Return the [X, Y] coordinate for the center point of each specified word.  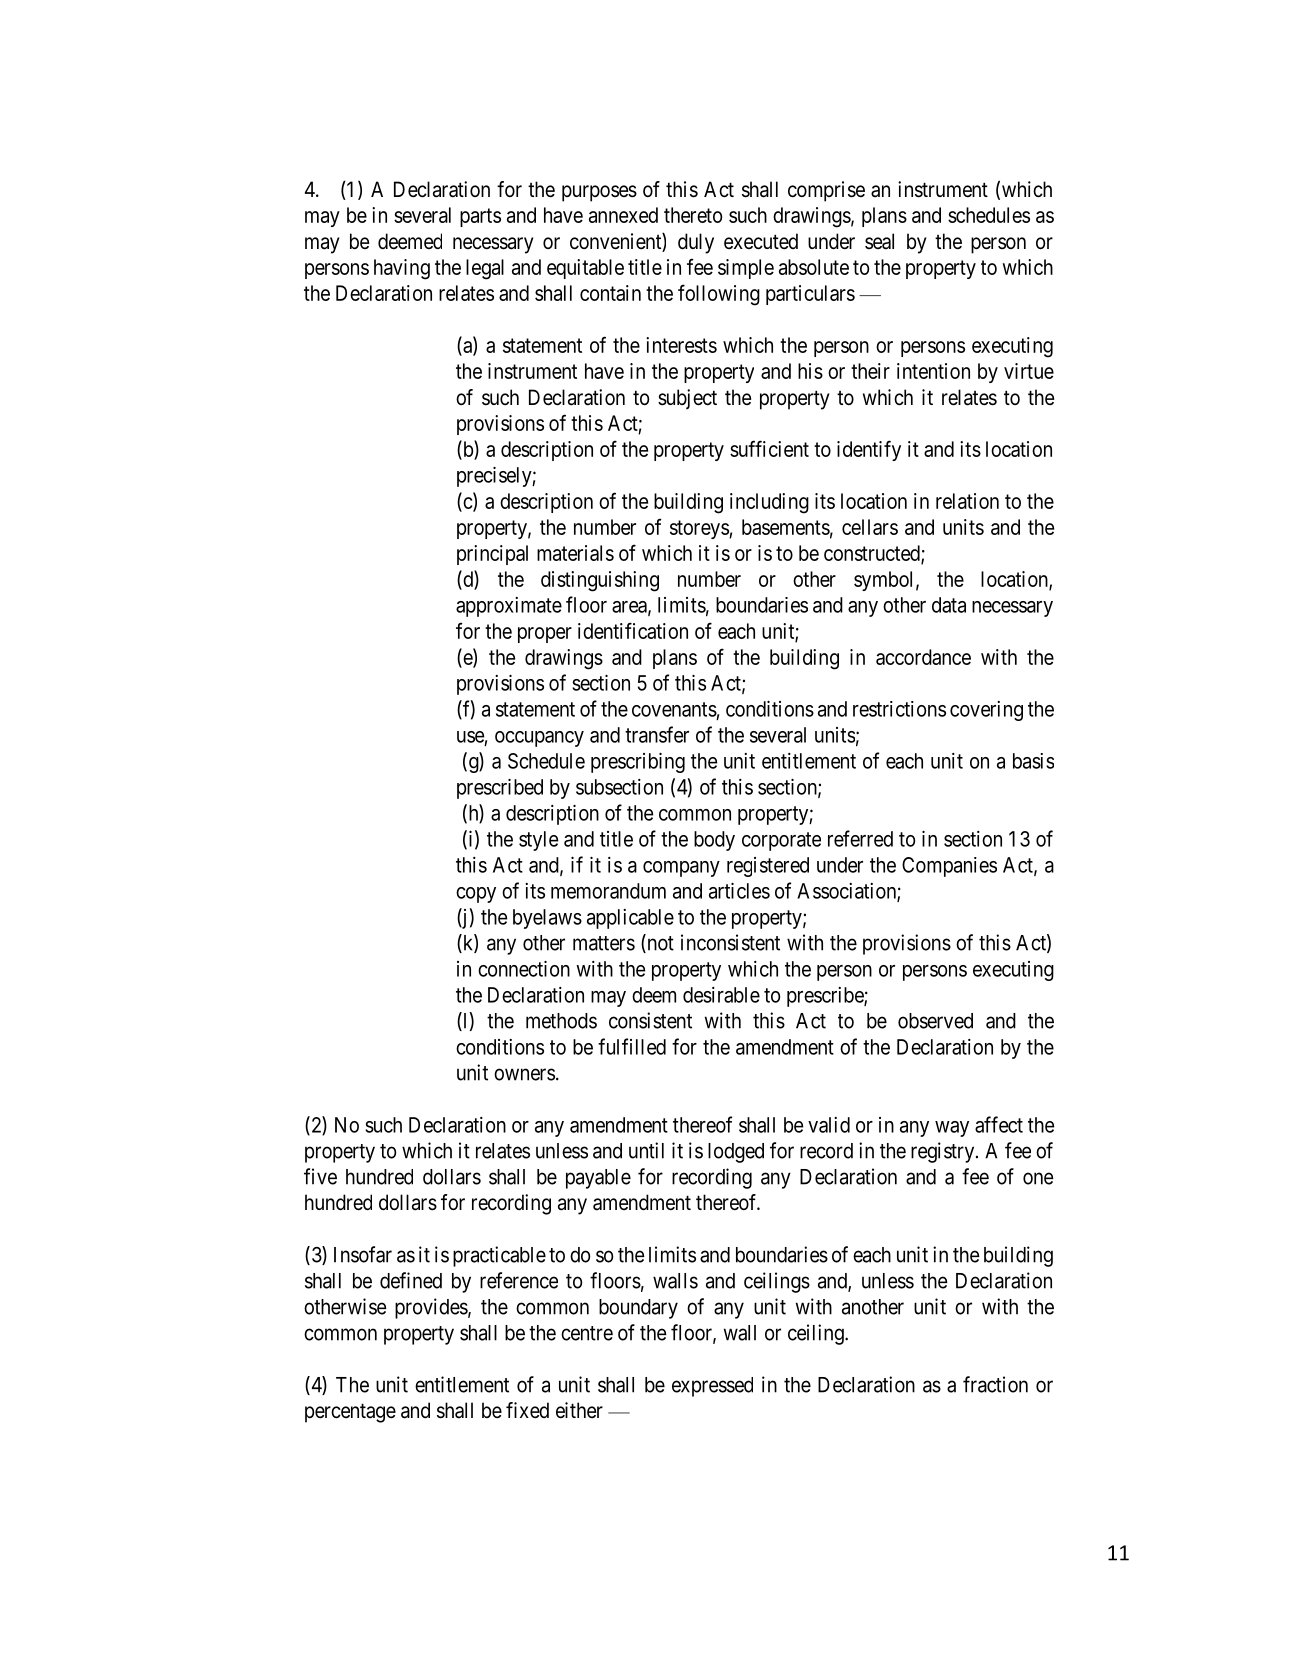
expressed [712, 1387]
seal [879, 241]
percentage [350, 1413]
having [402, 269]
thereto [693, 215]
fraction [995, 1384]
